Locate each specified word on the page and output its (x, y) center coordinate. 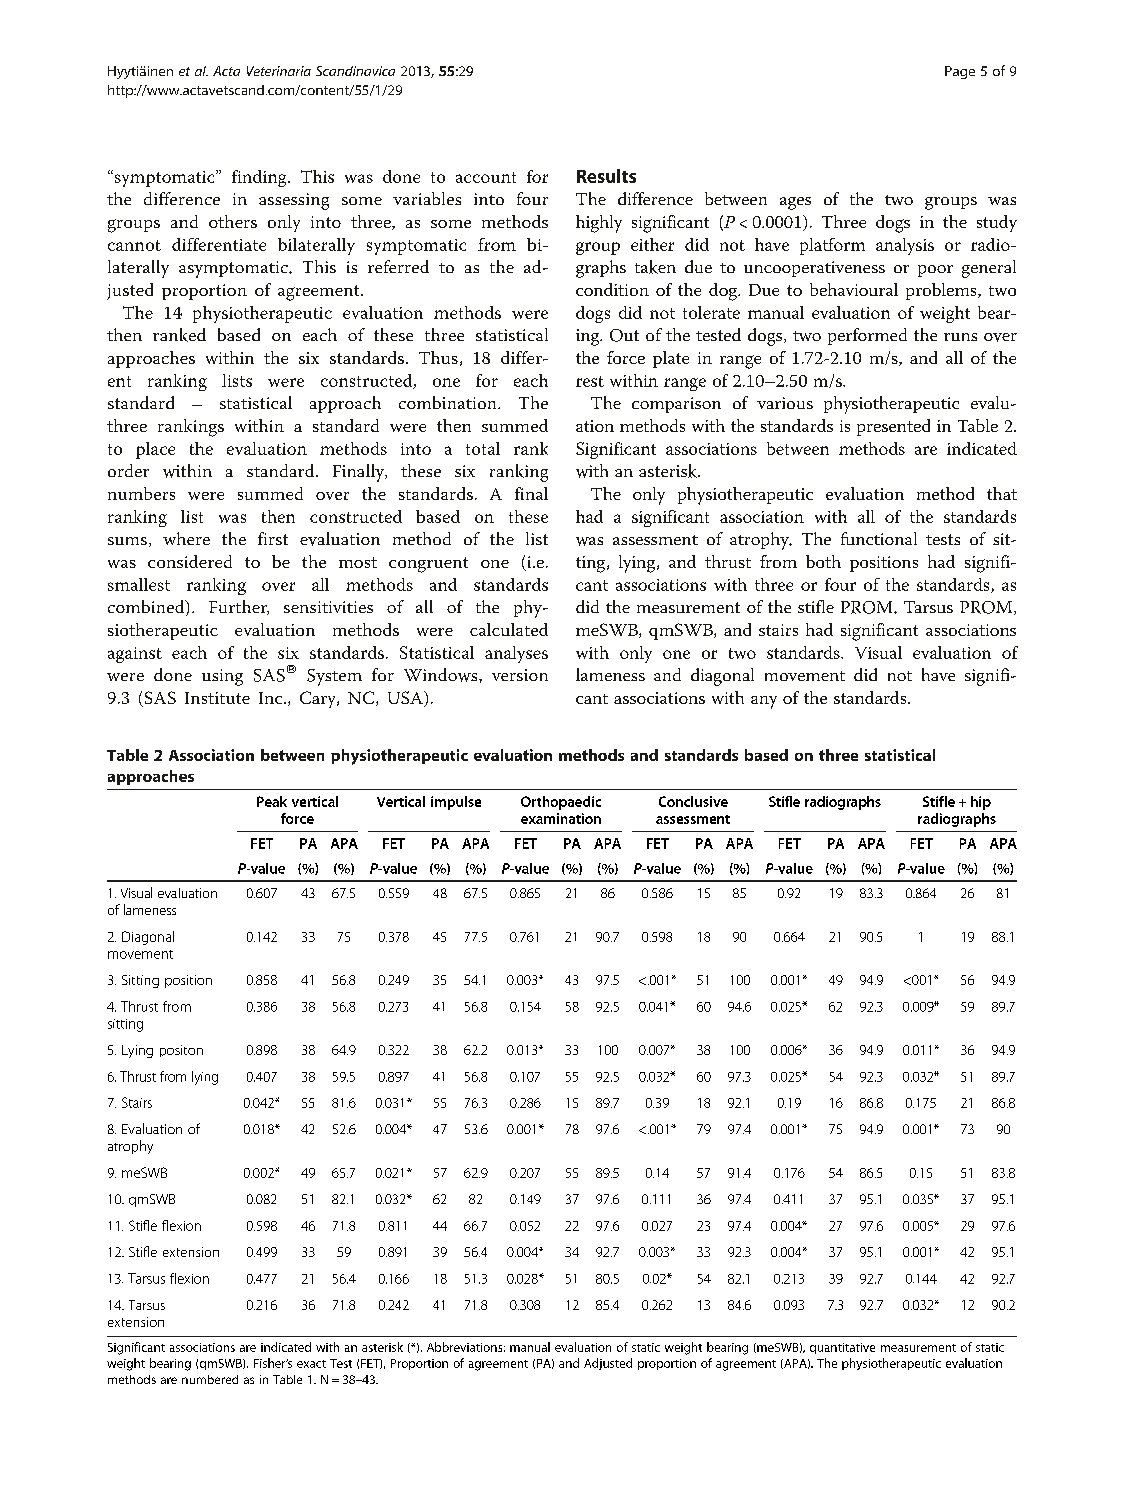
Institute (217, 698)
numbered (210, 1379)
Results (606, 176)
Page (960, 72)
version (520, 675)
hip (981, 803)
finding (260, 178)
